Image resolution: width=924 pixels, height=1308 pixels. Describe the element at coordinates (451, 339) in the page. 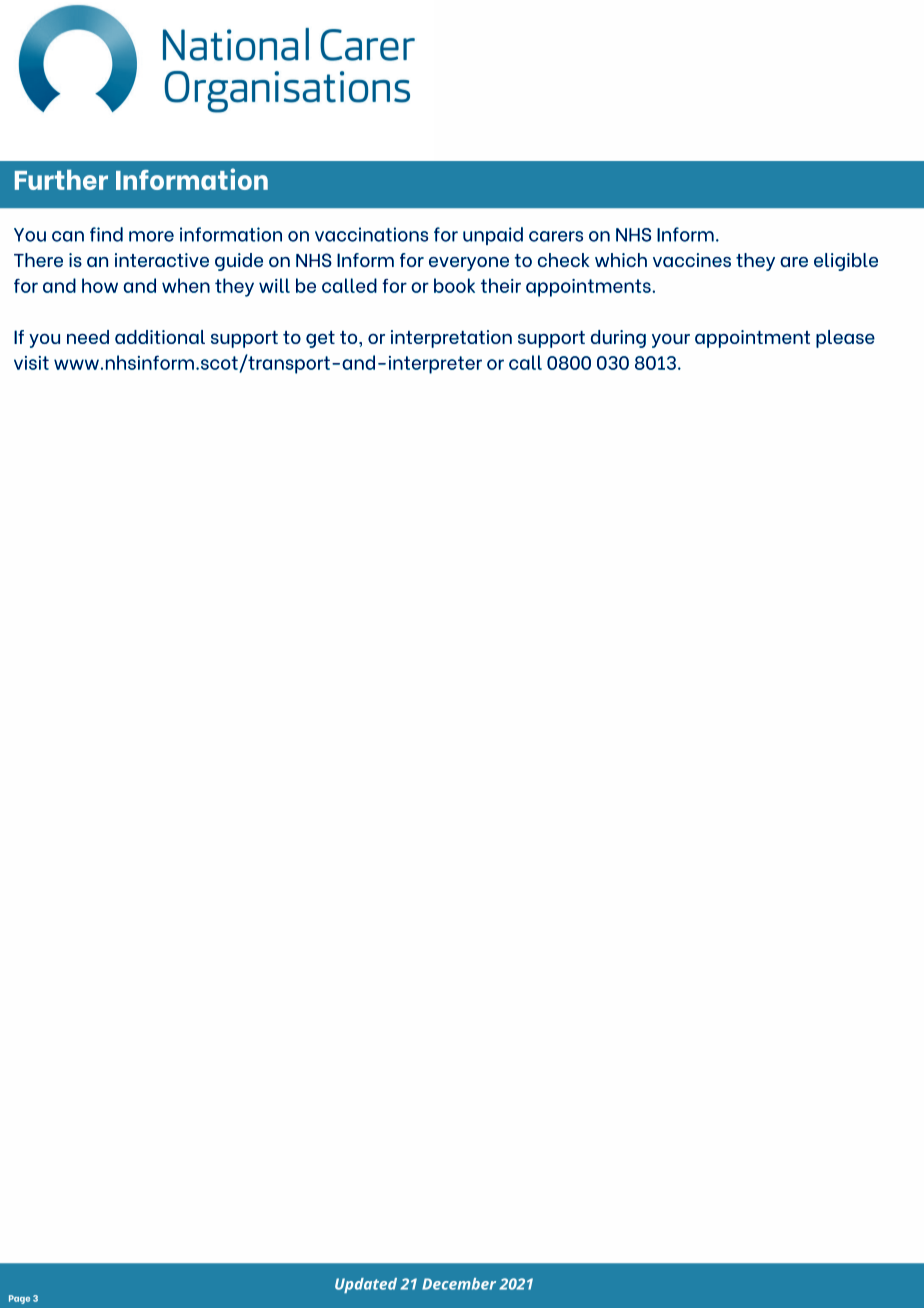

I see `interpretation` at that location.
